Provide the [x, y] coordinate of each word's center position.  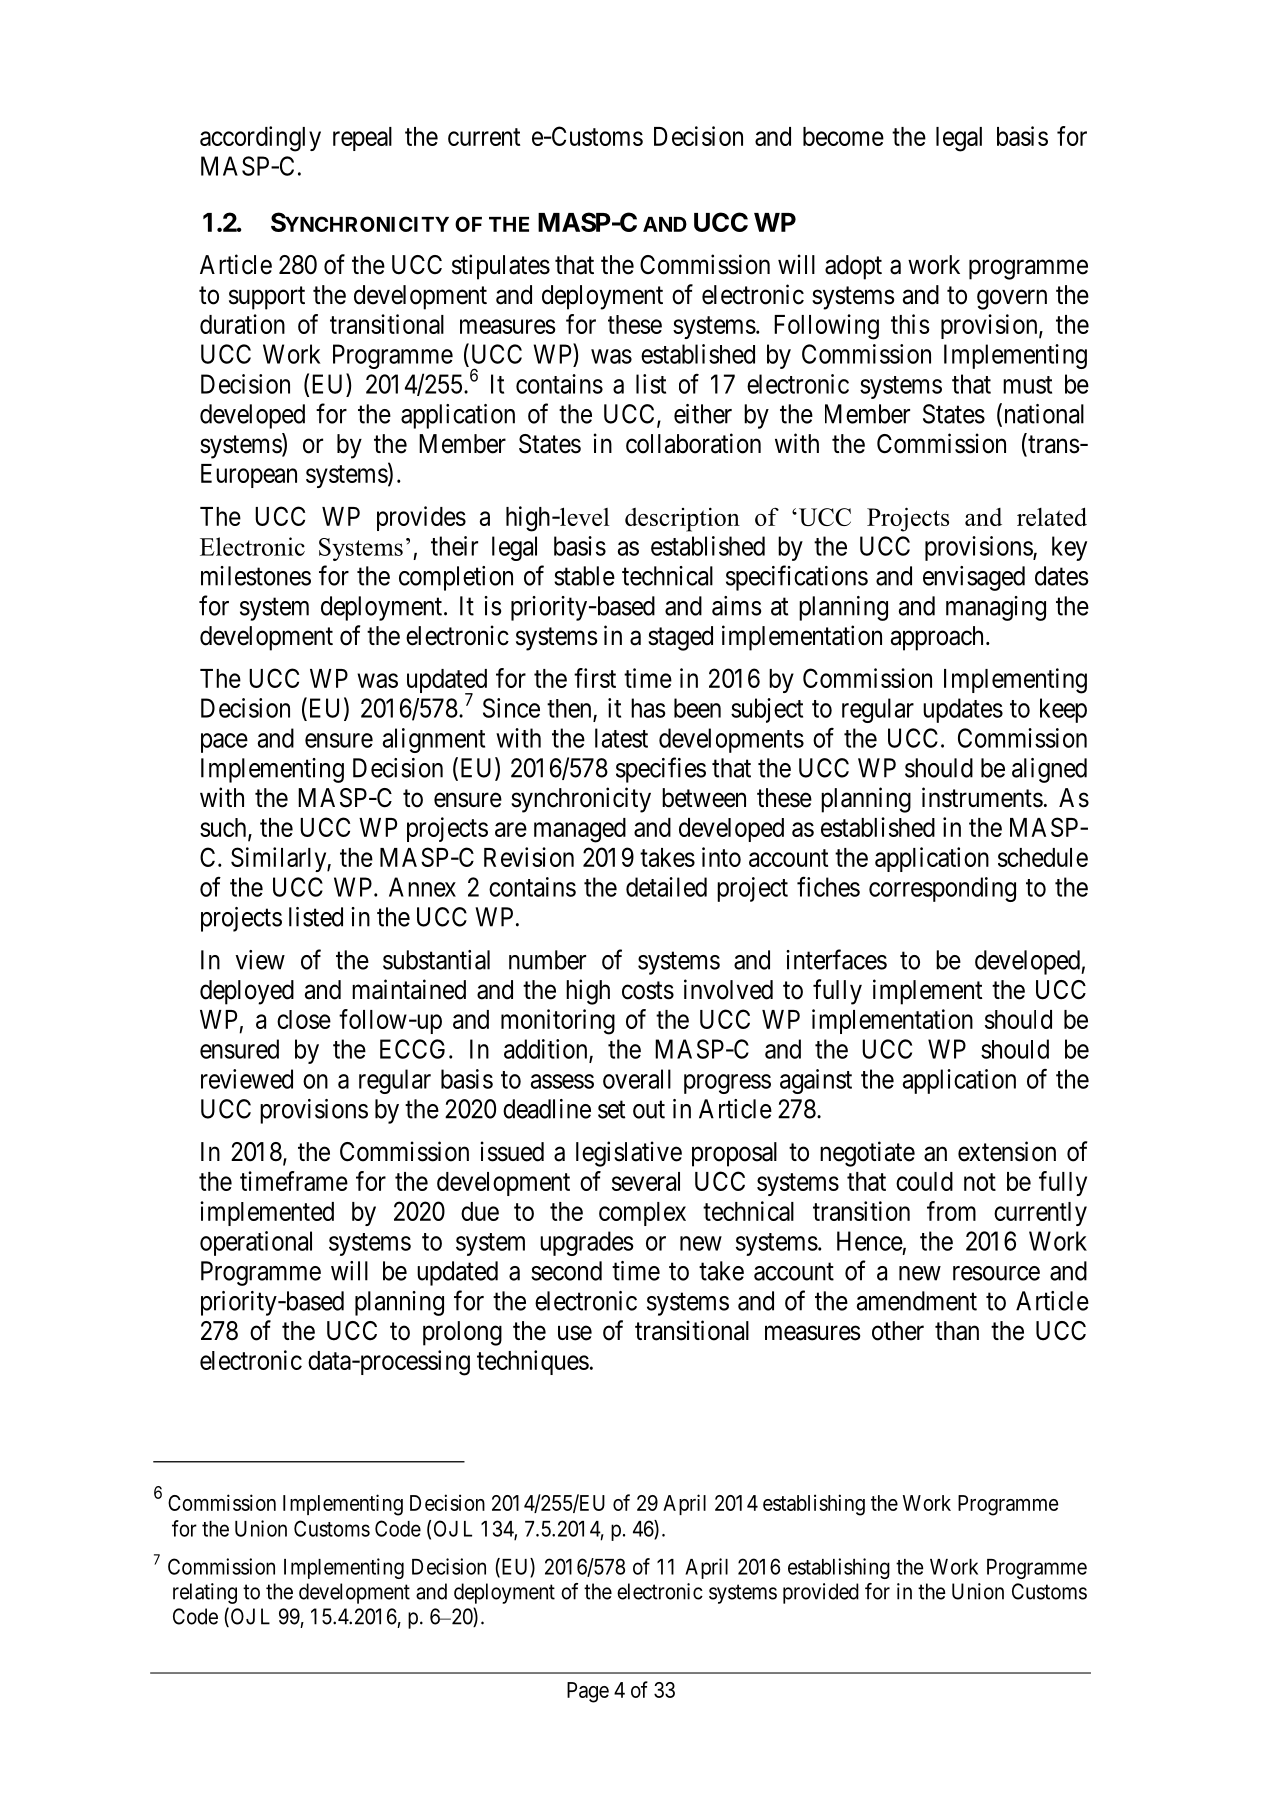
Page [588, 1692]
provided [821, 1593]
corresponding [942, 889]
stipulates [501, 267]
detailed [666, 887]
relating [205, 1593]
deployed [247, 992]
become [843, 136]
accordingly [260, 139]
